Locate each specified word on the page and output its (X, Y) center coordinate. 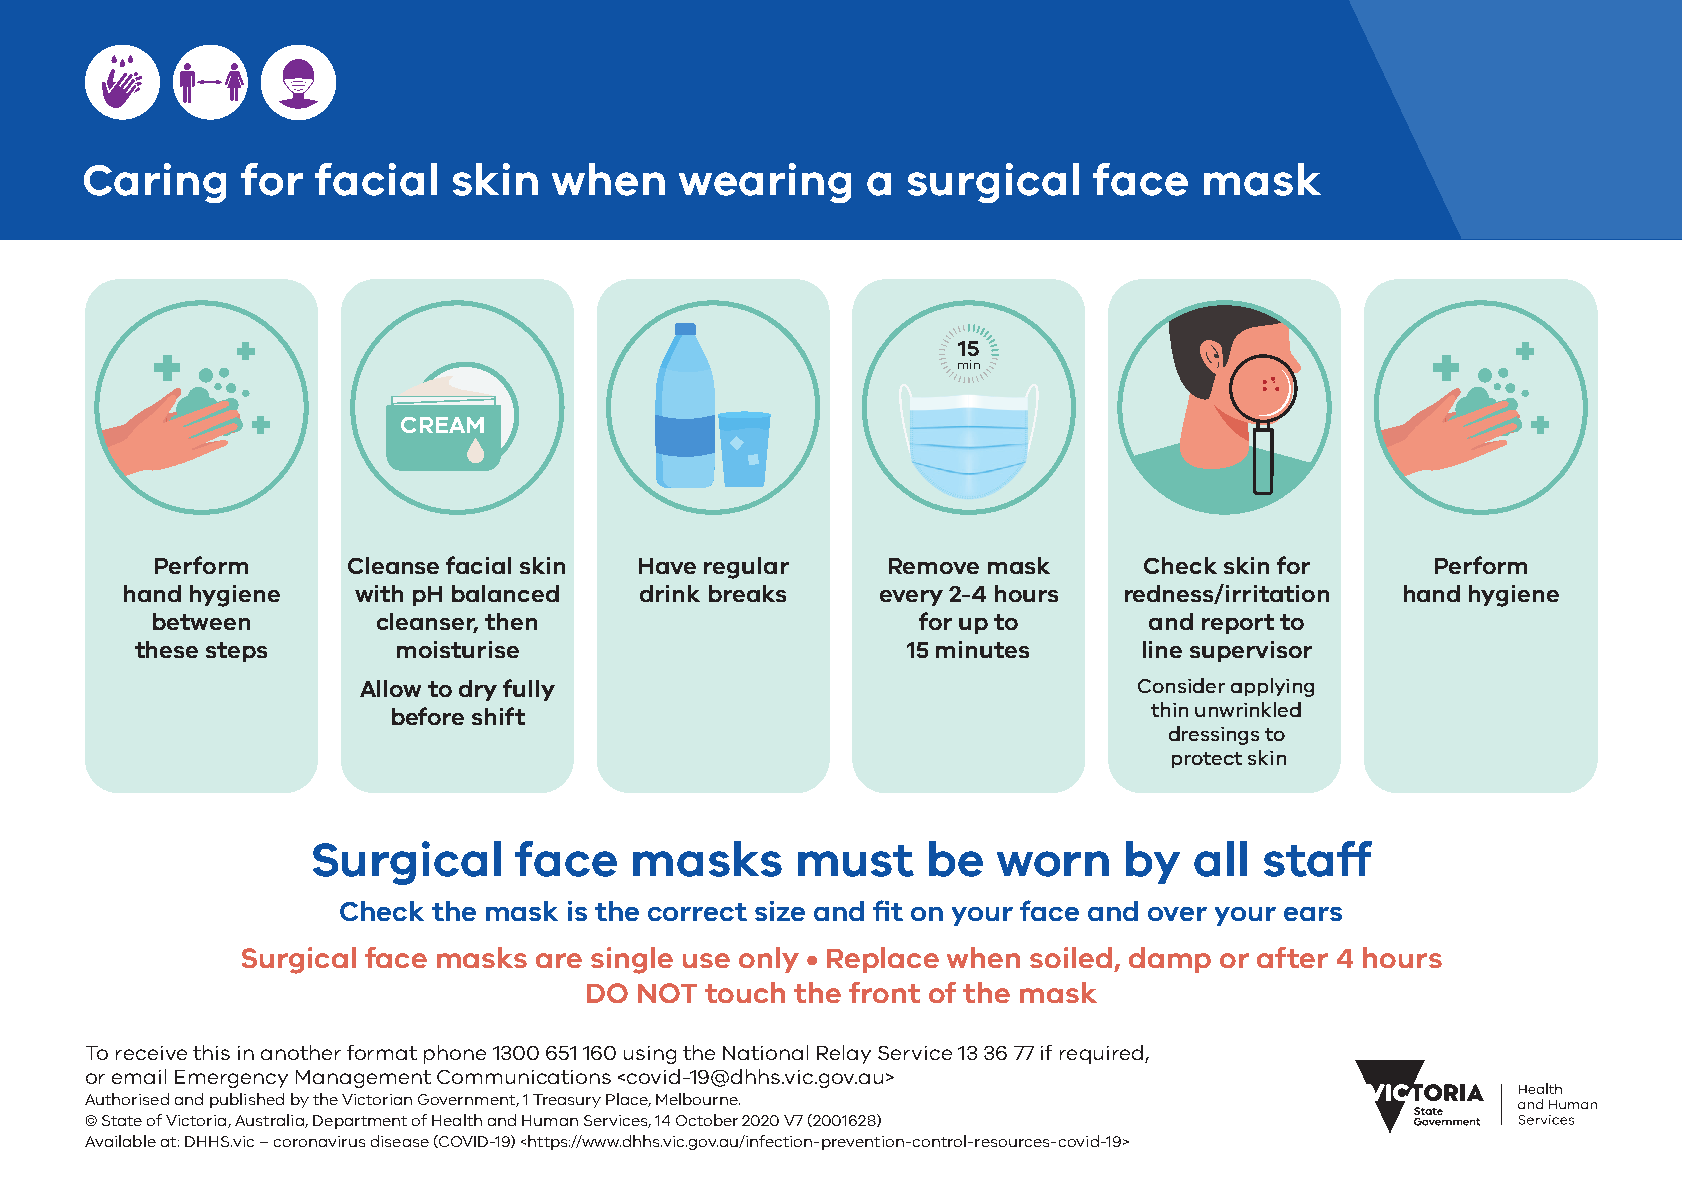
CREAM (442, 425)
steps (236, 652)
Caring (155, 183)
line (1162, 649)
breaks (747, 593)
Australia (270, 1121)
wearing (765, 183)
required (1103, 1054)
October (707, 1120)
